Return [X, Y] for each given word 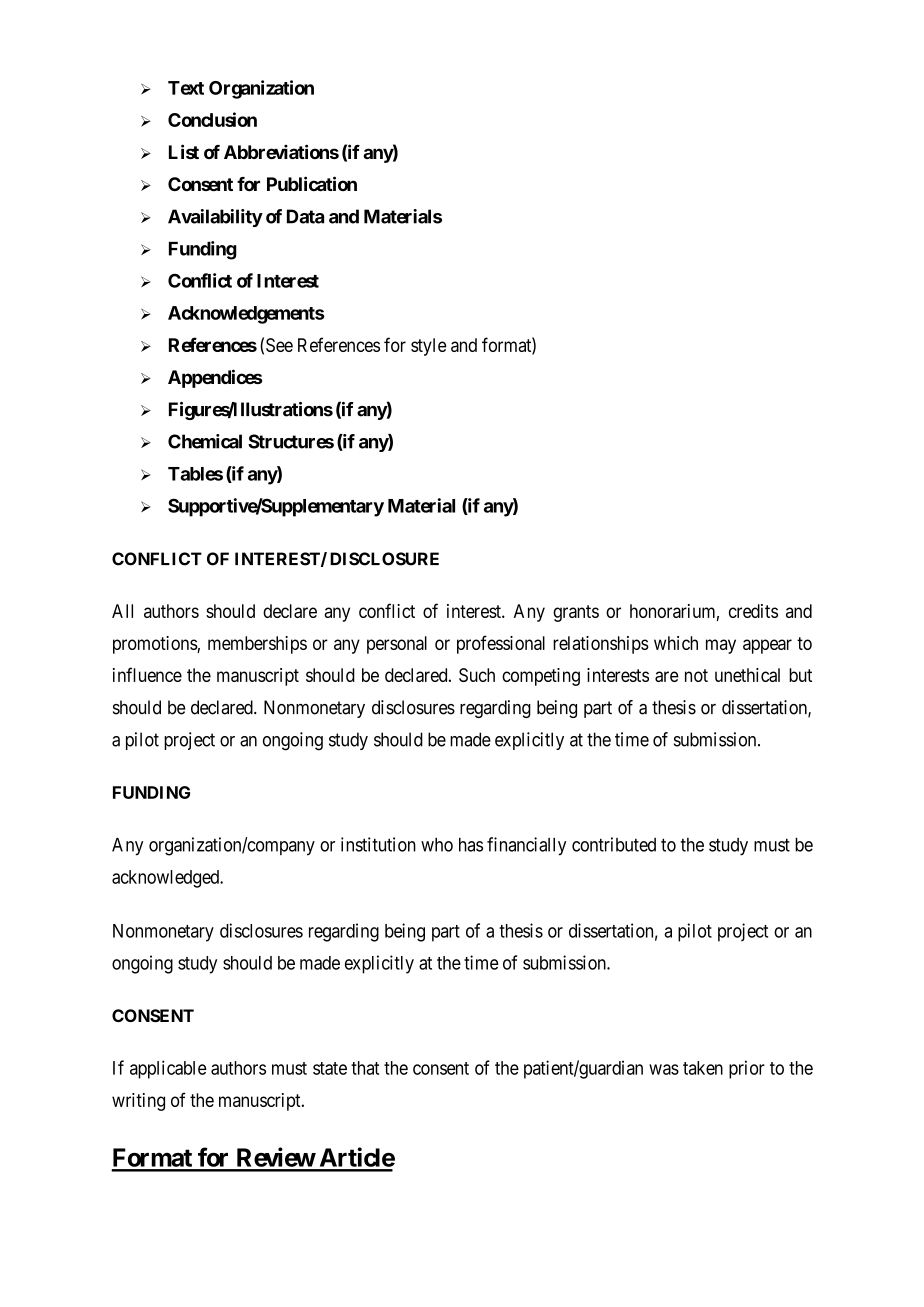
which [676, 643]
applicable [168, 1069]
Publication [312, 183]
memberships [257, 645]
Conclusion [212, 119]
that [365, 1068]
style [429, 347]
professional [501, 644]
